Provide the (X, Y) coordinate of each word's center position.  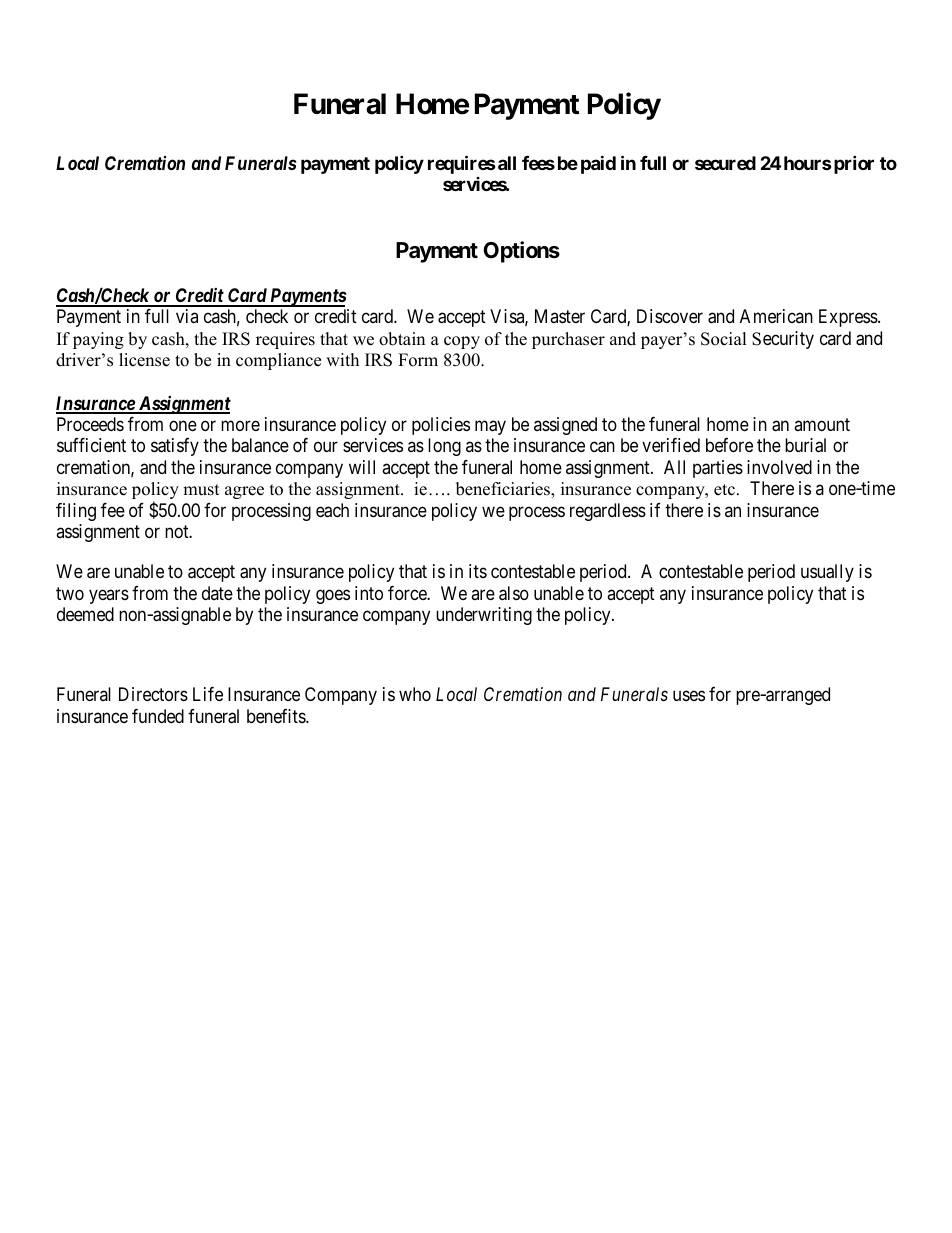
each (332, 510)
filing (76, 512)
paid (598, 164)
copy (462, 342)
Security (783, 340)
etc (726, 490)
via (187, 316)
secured (725, 163)
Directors (153, 694)
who (415, 694)
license (144, 360)
